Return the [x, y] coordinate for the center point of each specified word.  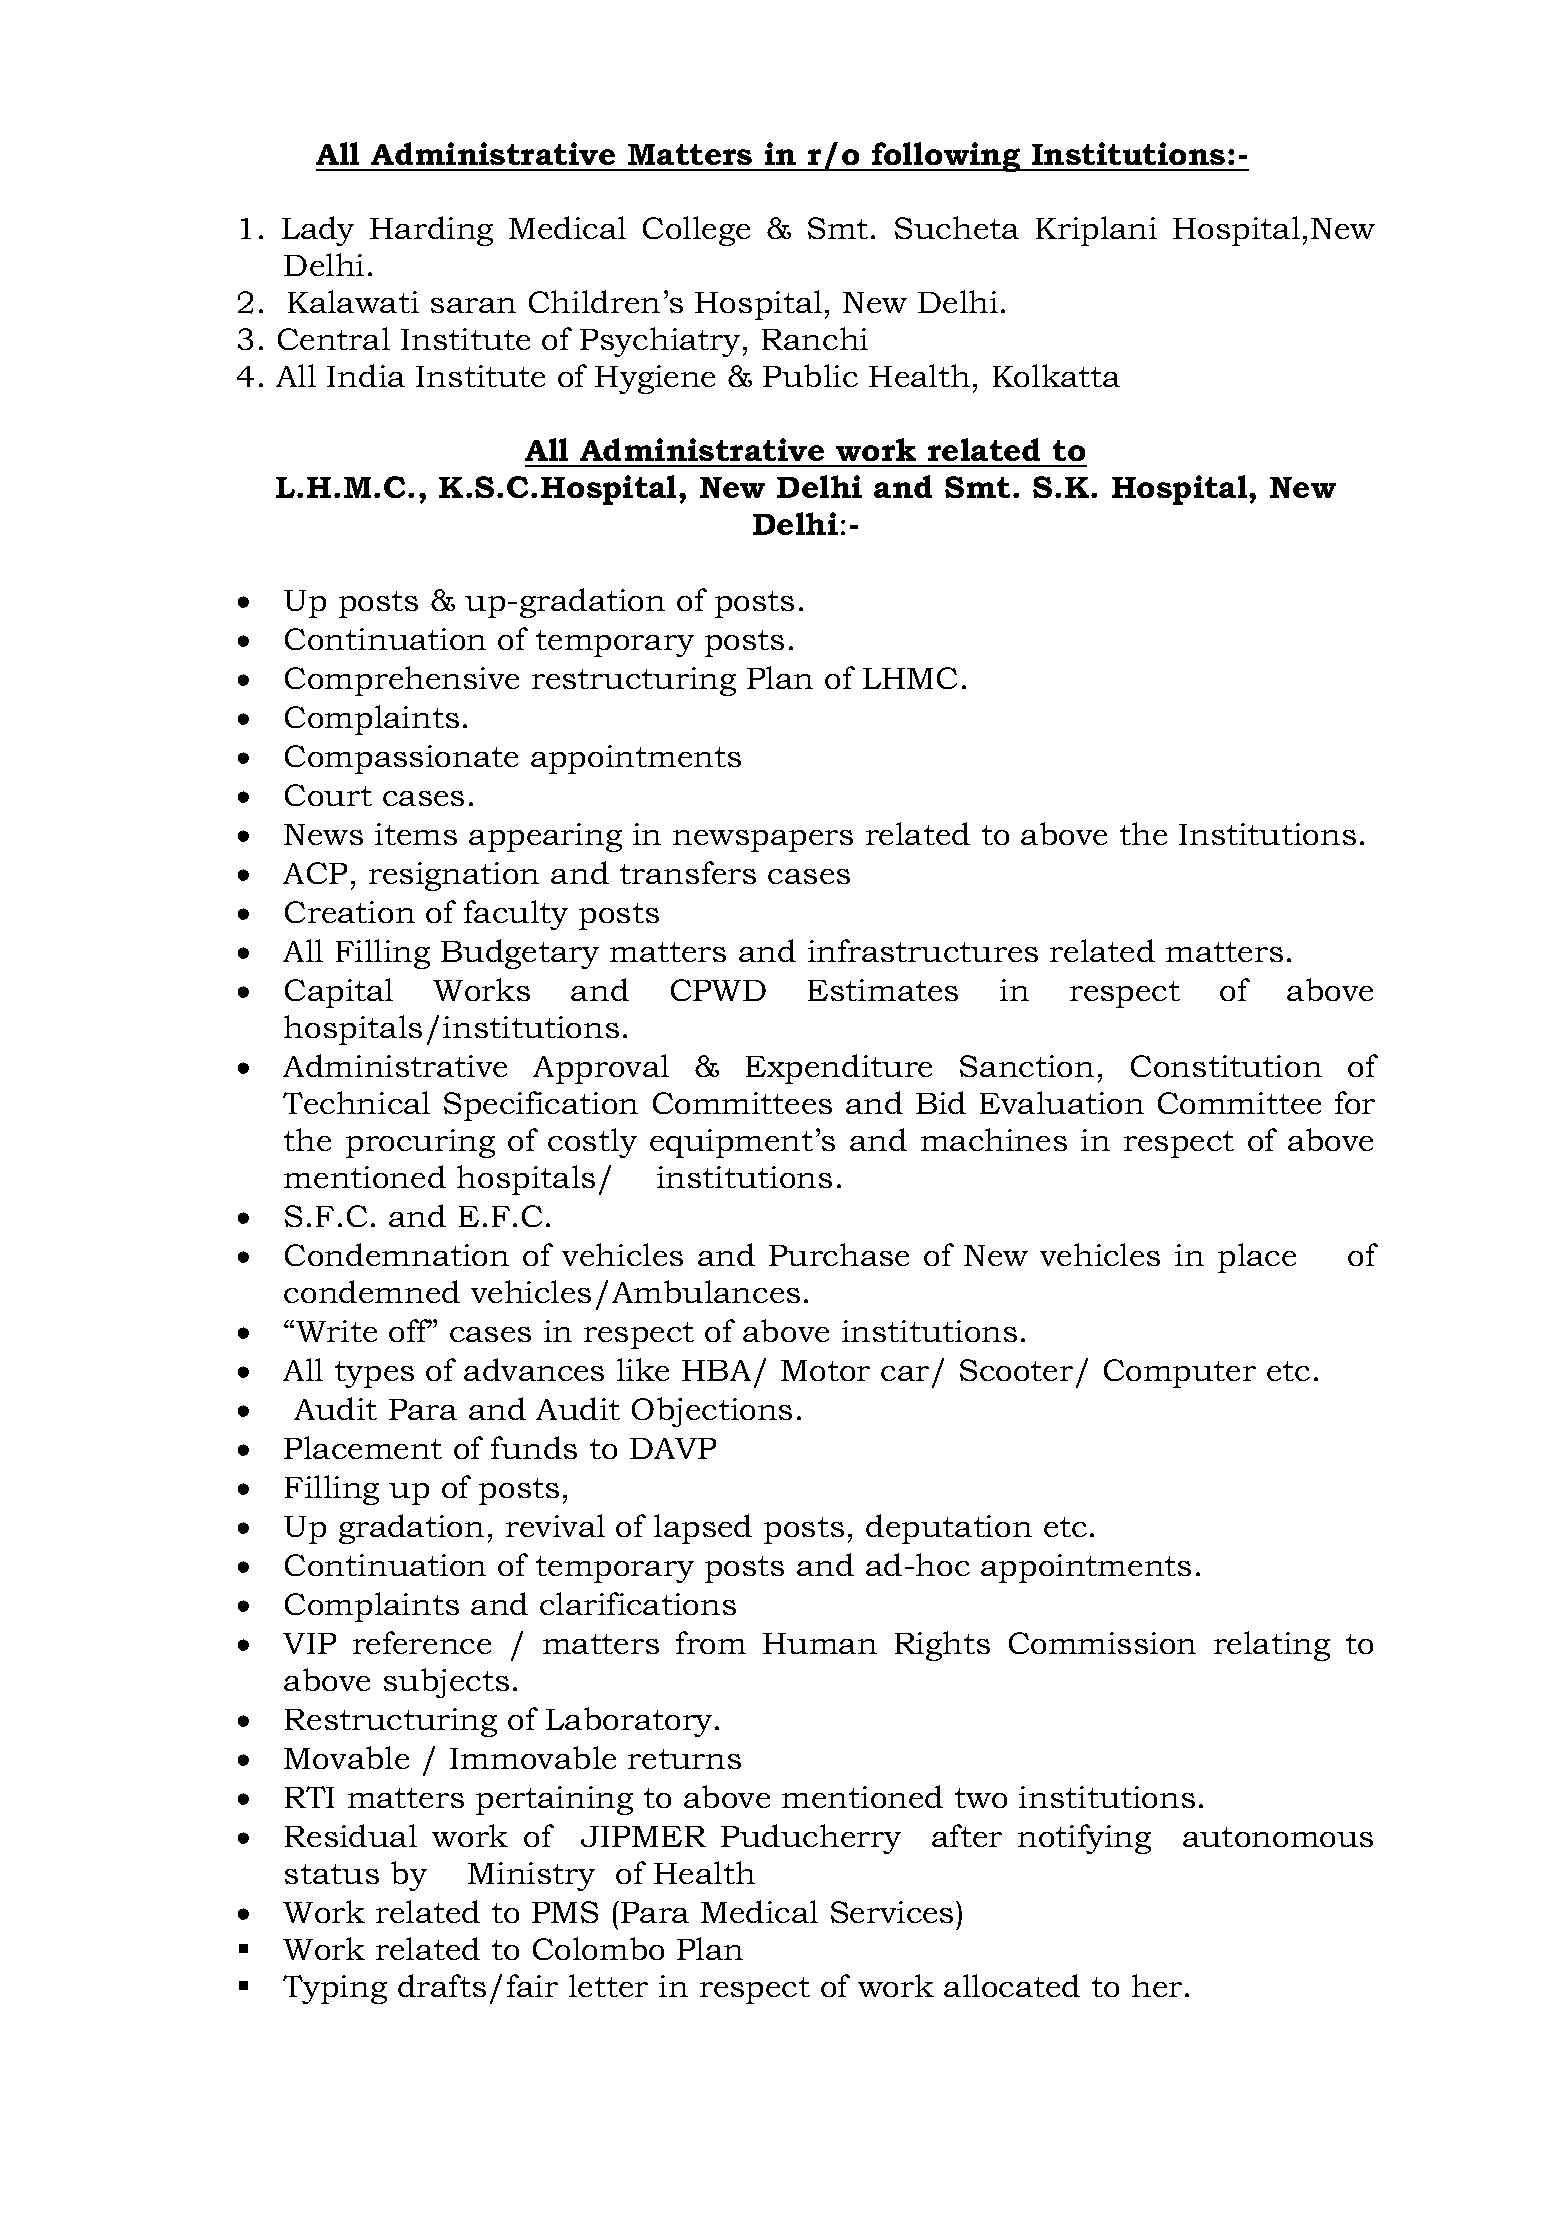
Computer [1180, 1373]
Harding [431, 231]
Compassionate [401, 759]
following [946, 157]
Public [810, 375]
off [410, 1330]
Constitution [1226, 1066]
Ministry [531, 1876]
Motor [825, 1370]
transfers [688, 872]
